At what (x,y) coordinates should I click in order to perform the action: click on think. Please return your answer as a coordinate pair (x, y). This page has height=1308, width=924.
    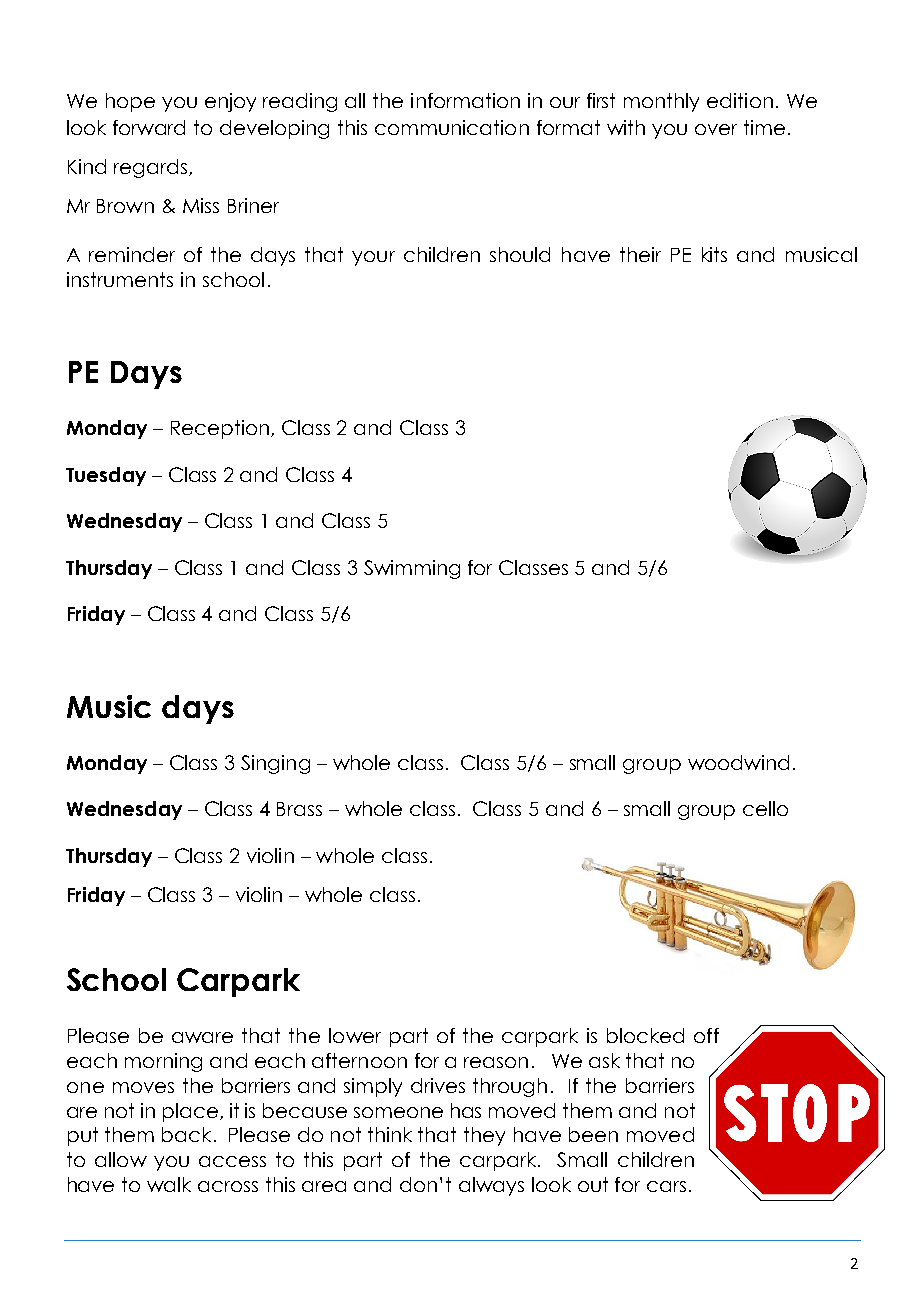
    Looking at the image, I should click on (390, 1134).
